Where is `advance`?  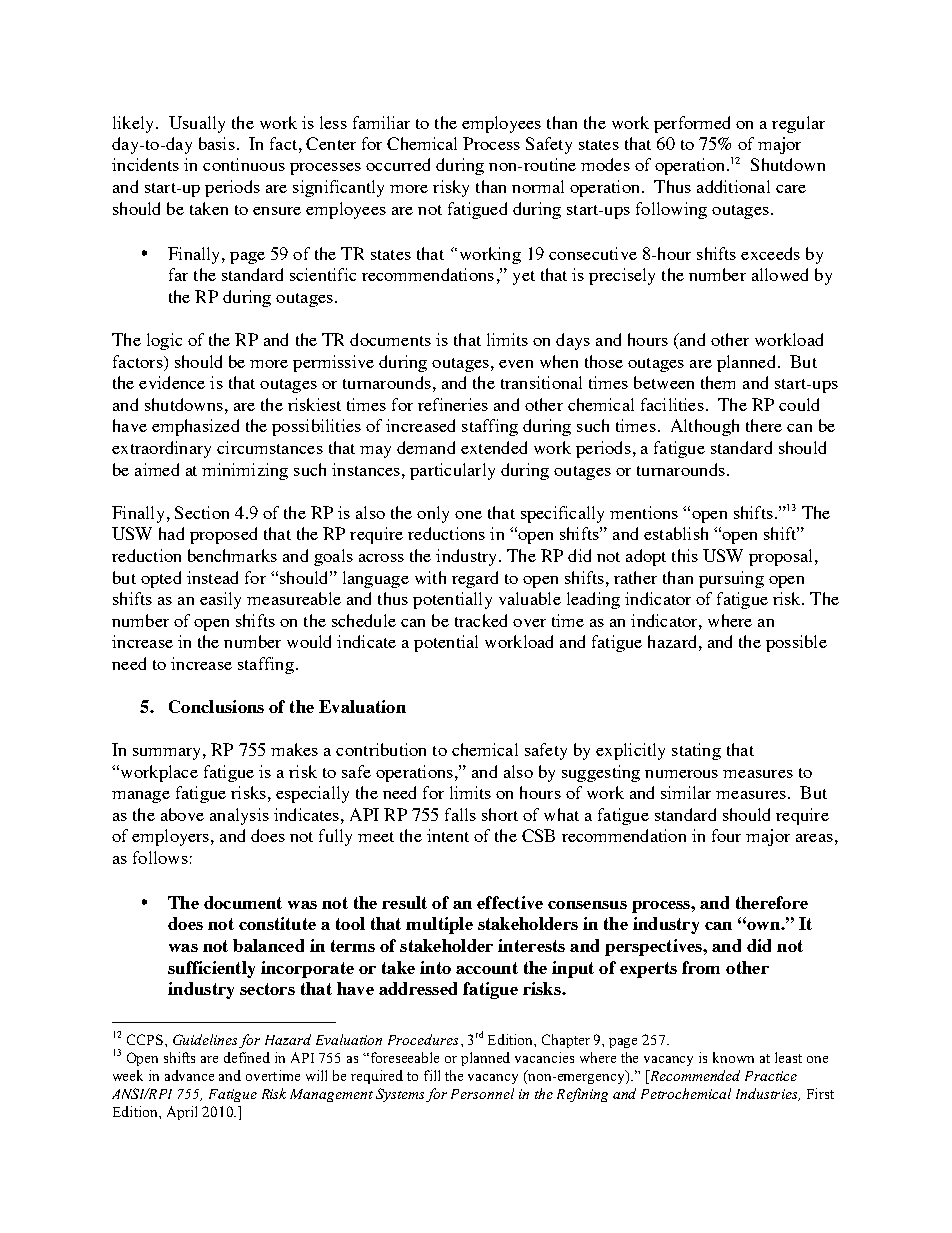 advance is located at coordinates (189, 1075).
